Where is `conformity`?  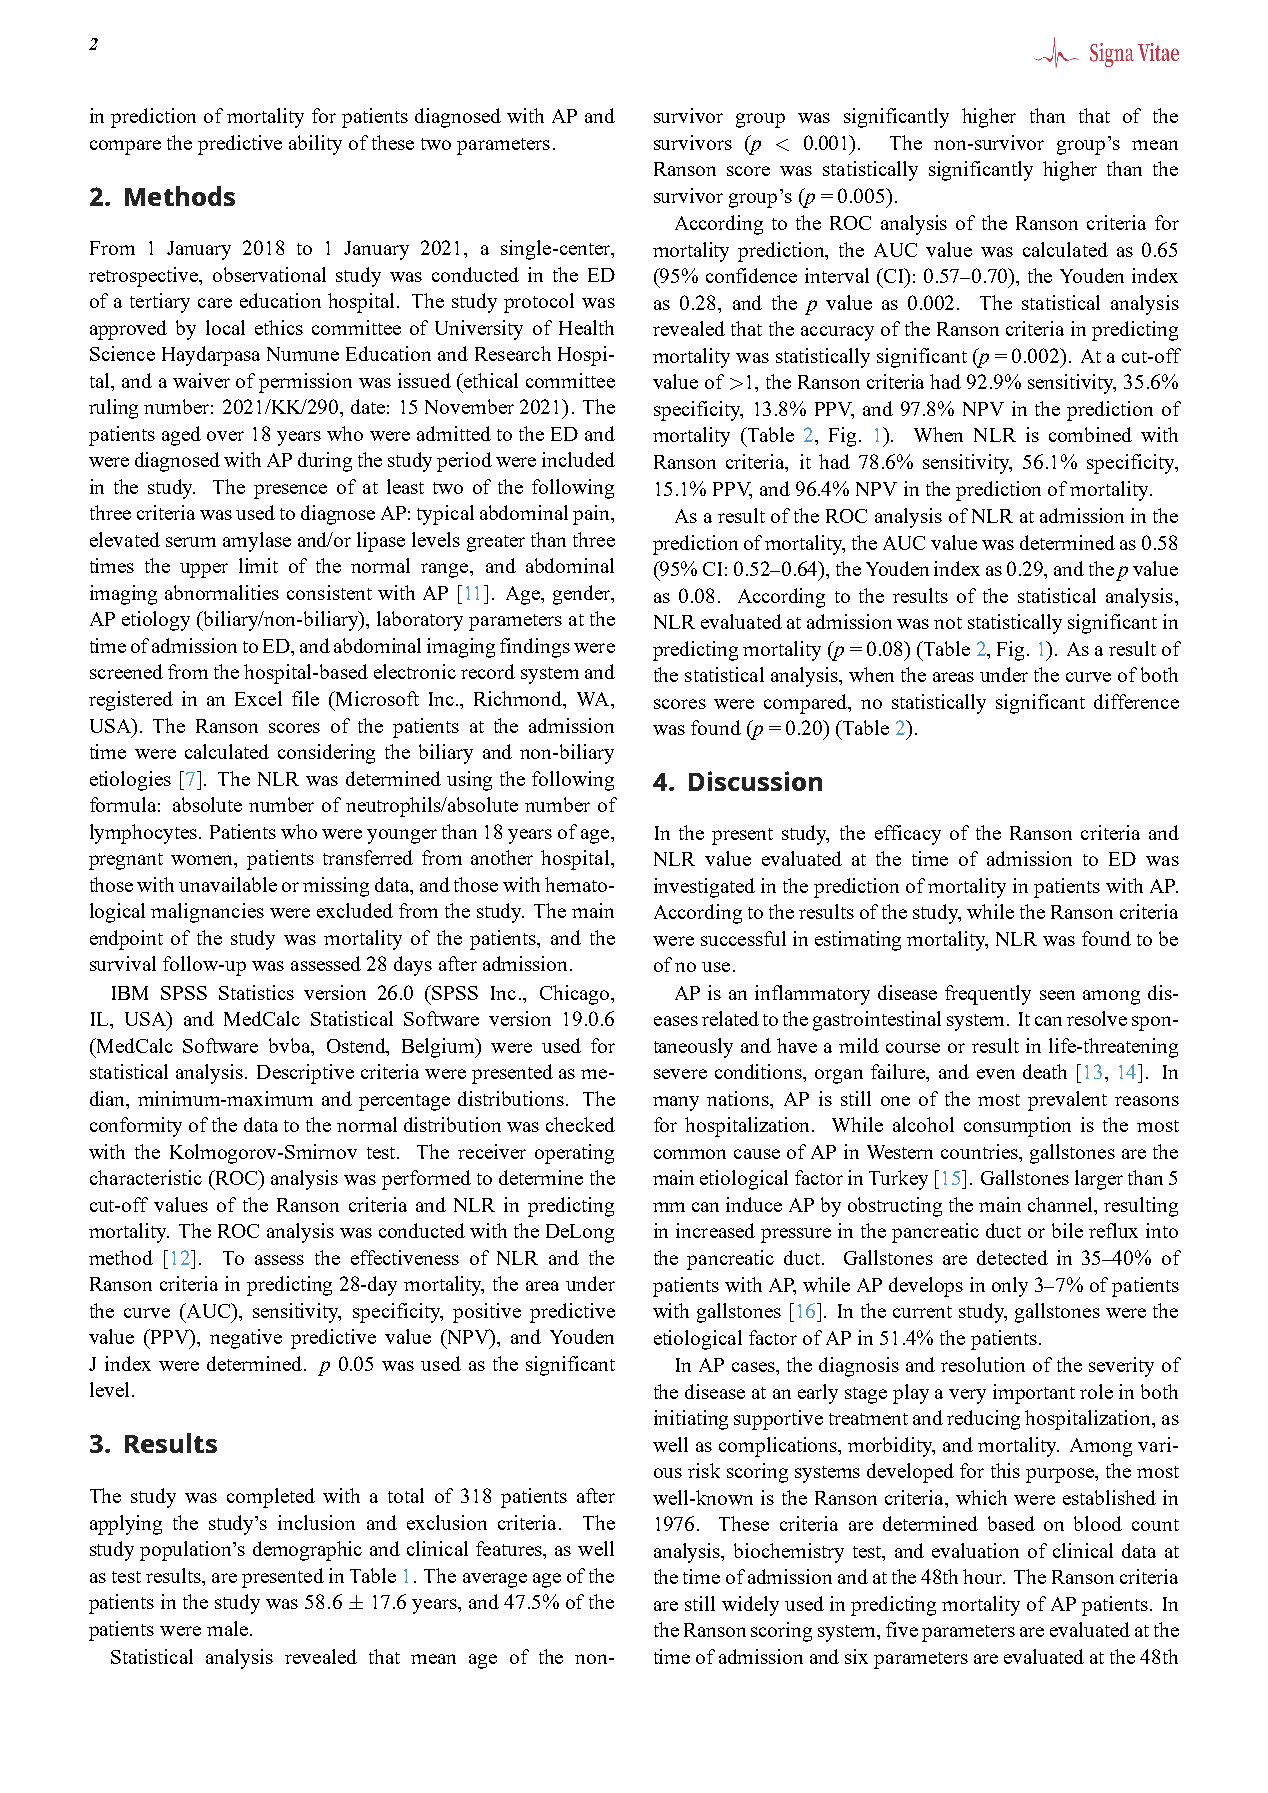
conformity is located at coordinates (136, 1127).
